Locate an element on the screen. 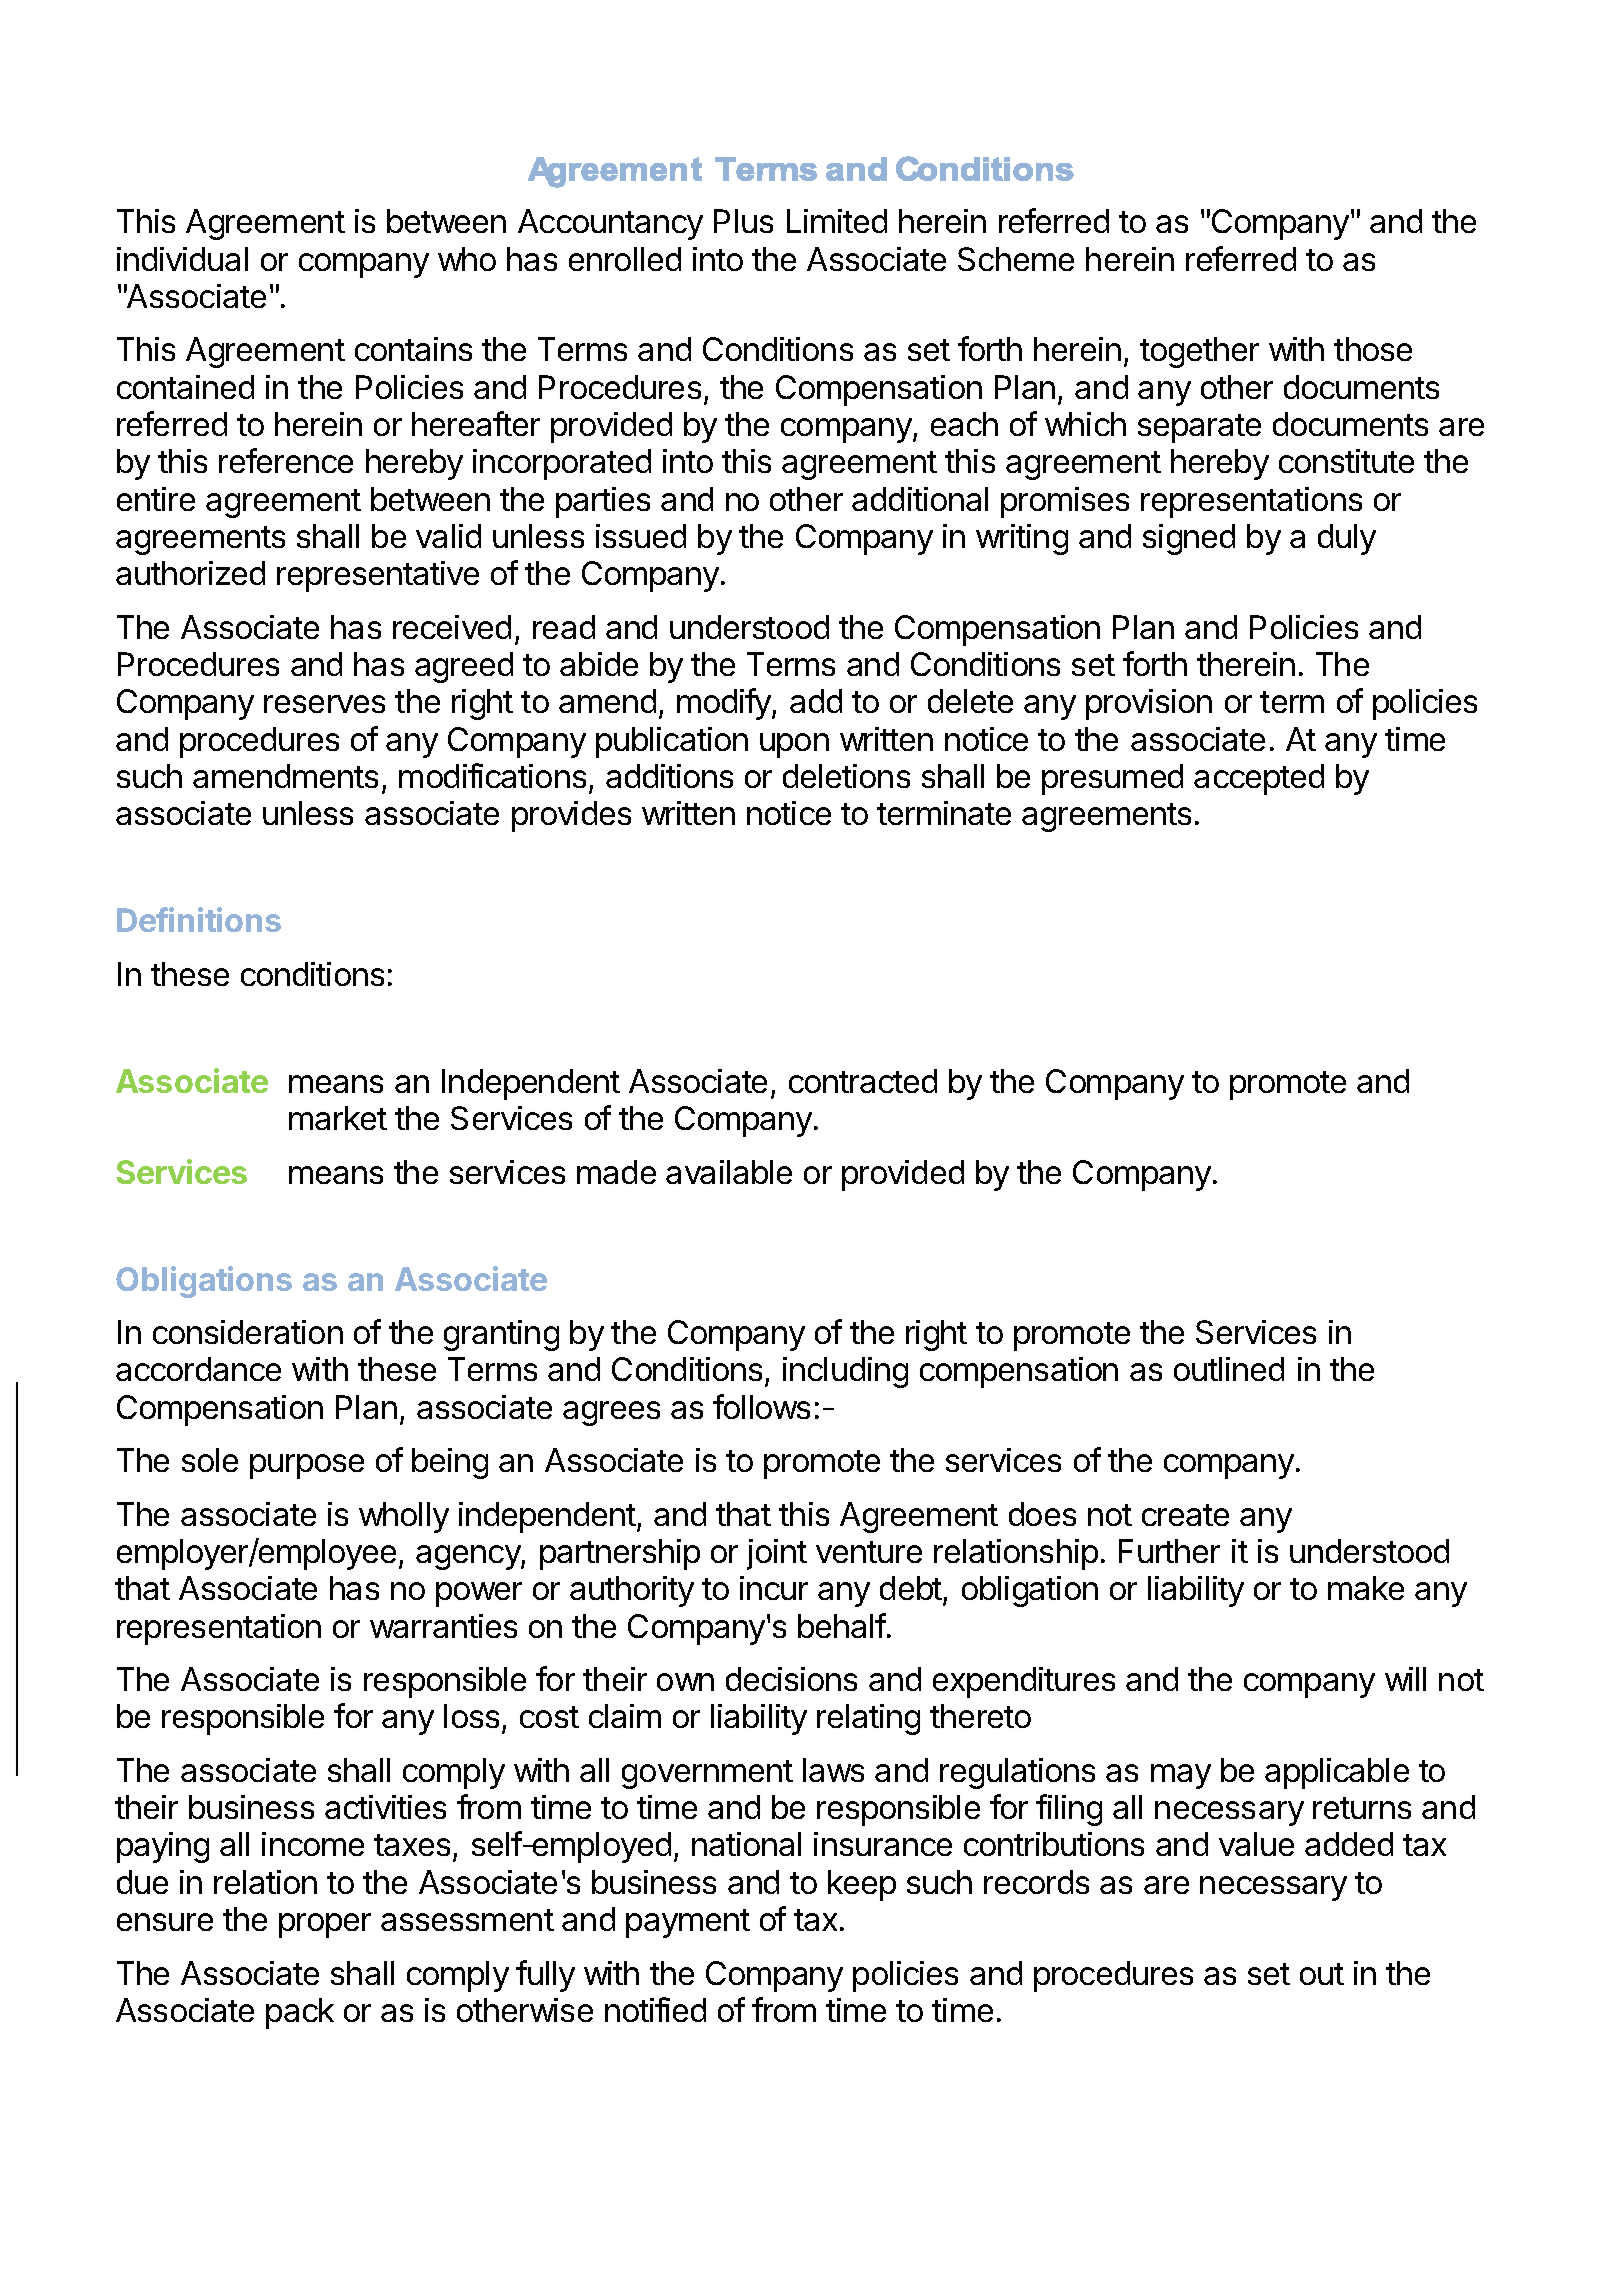 This screenshot has width=1609, height=2277. individual is located at coordinates (182, 259).
